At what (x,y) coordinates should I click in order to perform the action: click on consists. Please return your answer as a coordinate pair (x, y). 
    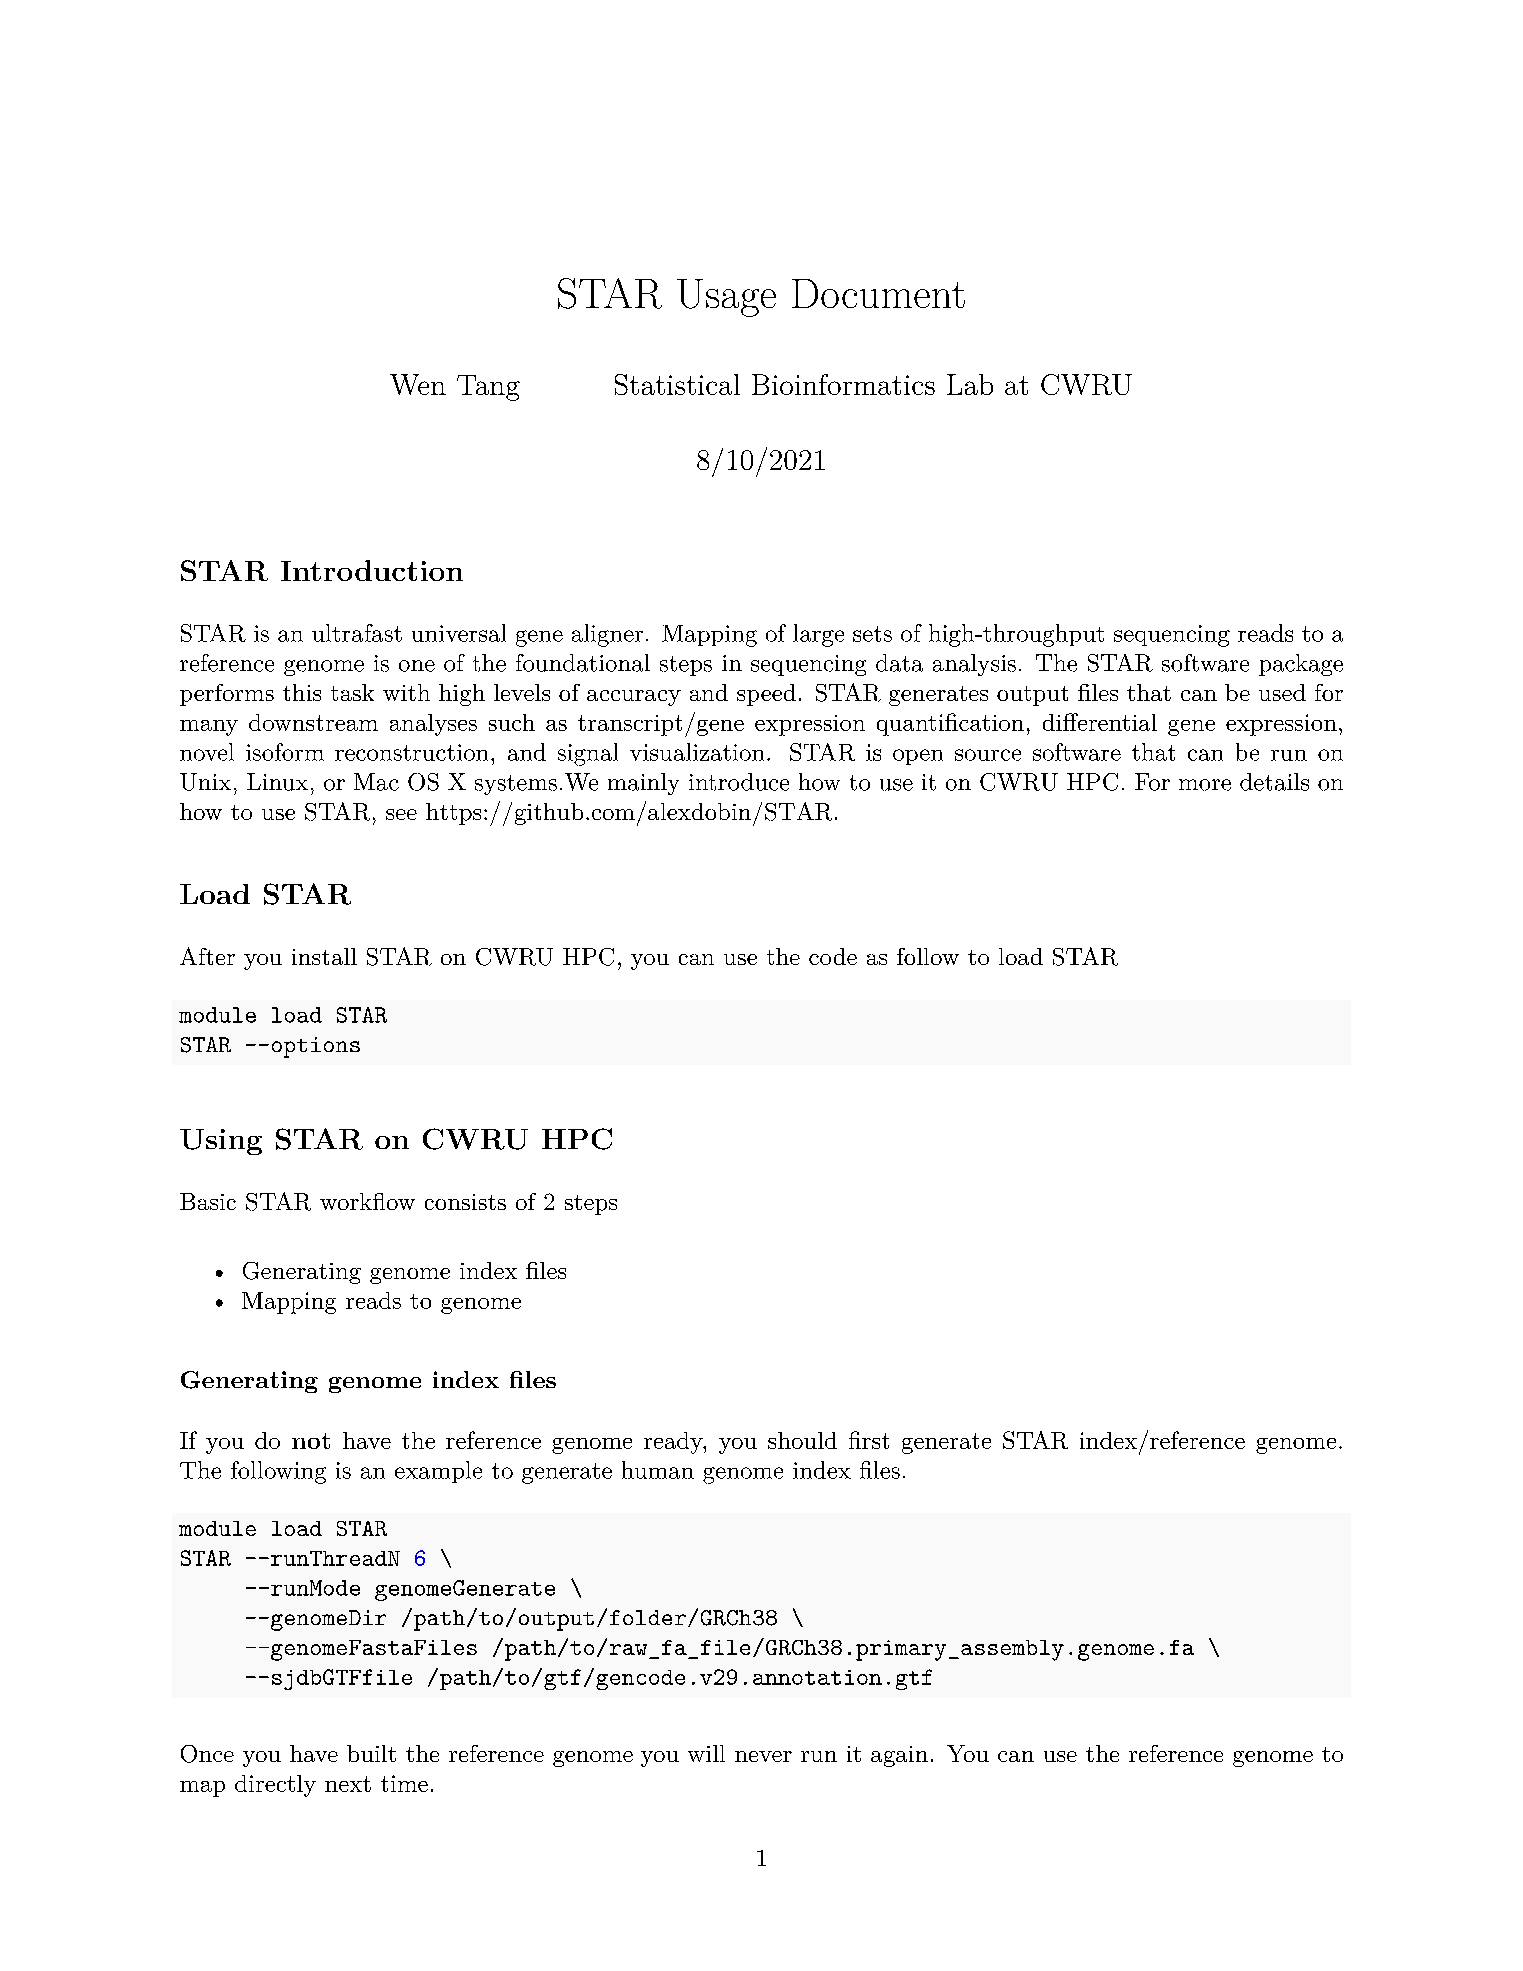
    Looking at the image, I should click on (465, 1202).
